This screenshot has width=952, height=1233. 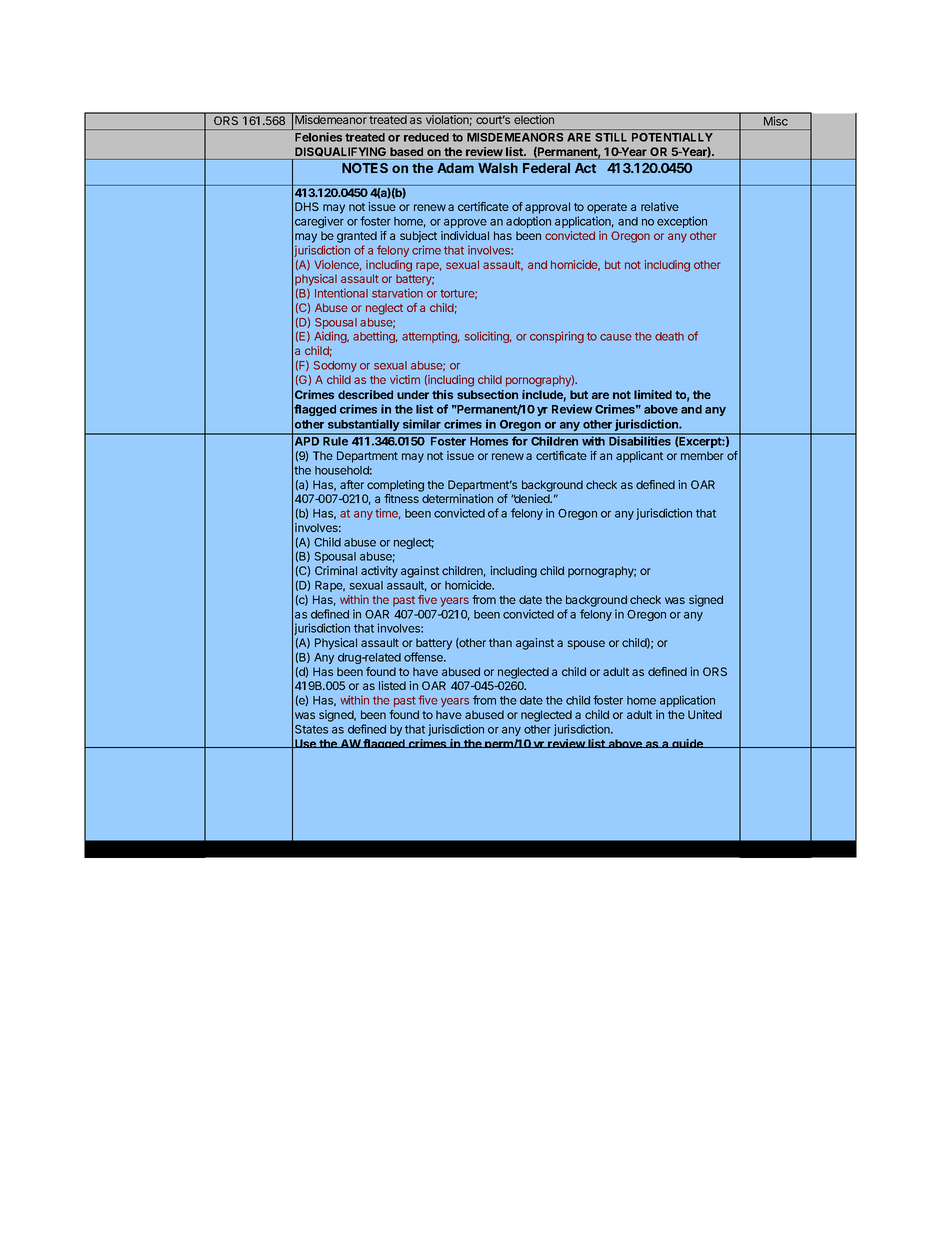 I want to click on subsection, so click(x=487, y=394).
